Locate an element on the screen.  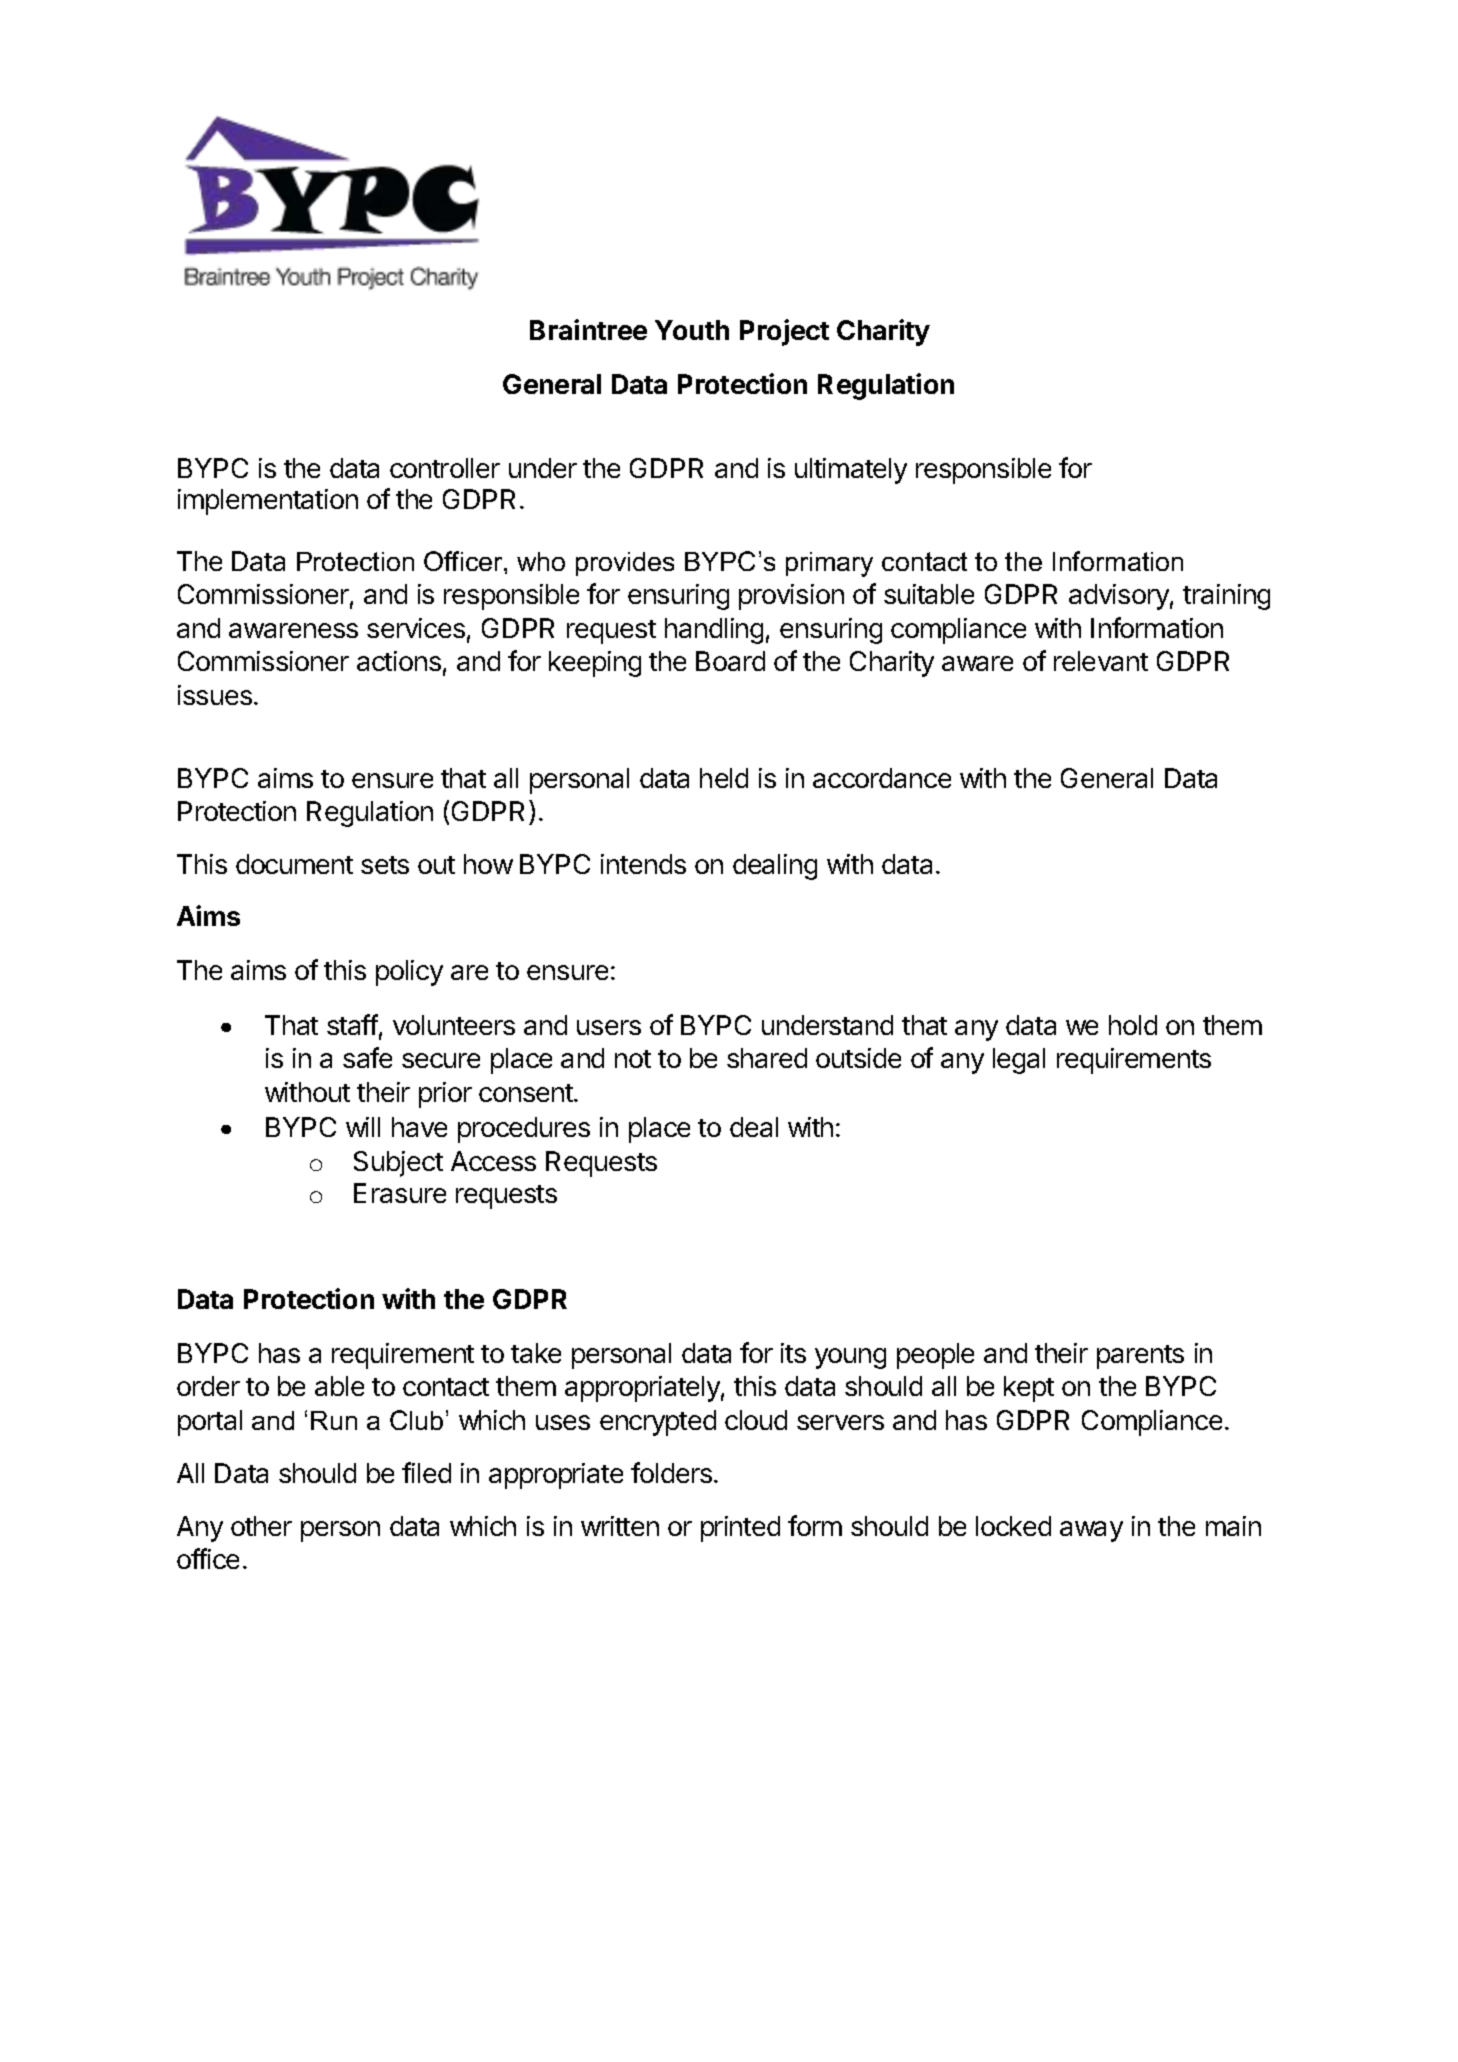
printed is located at coordinates (740, 1529).
